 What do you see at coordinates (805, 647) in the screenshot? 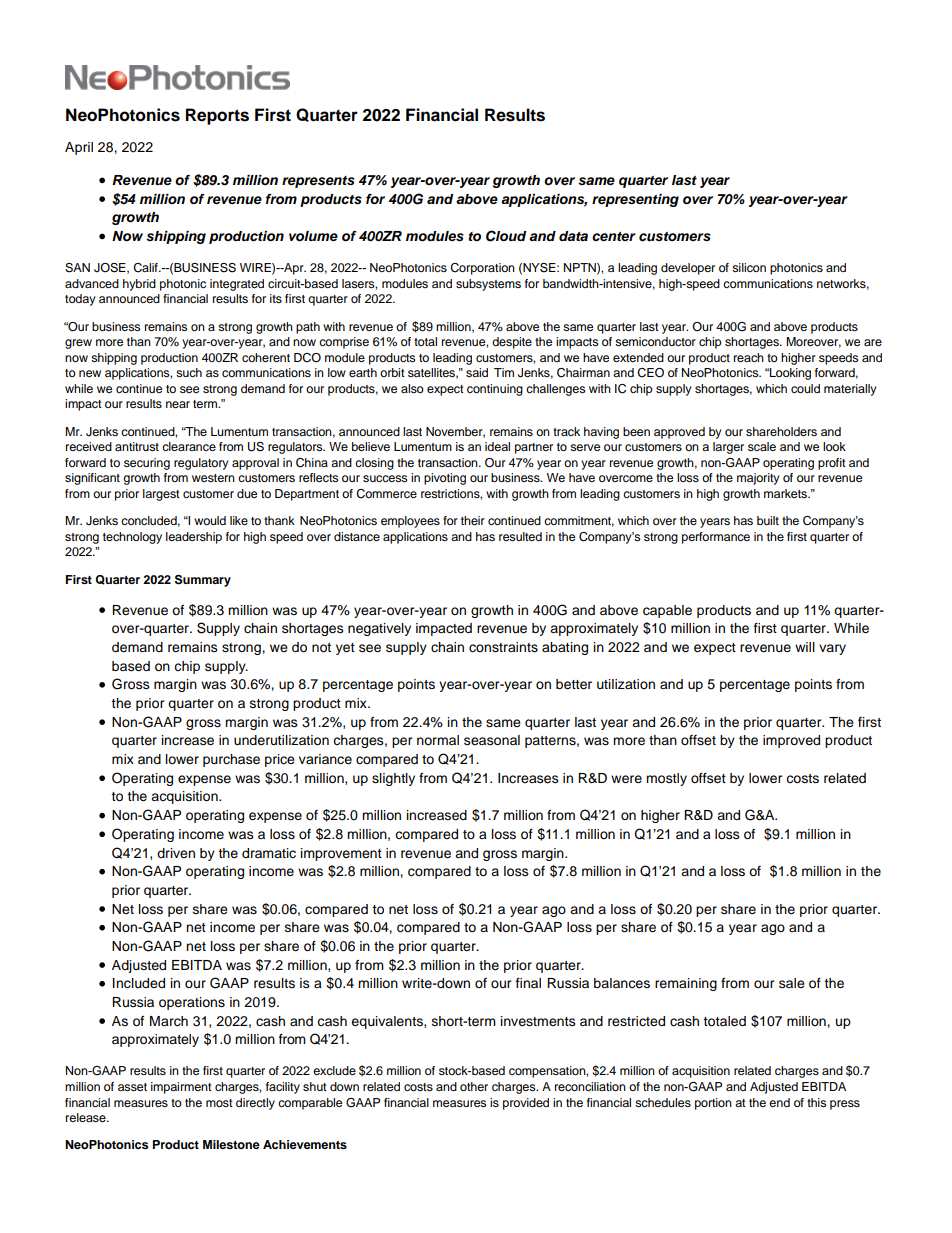
I see `will` at bounding box center [805, 647].
